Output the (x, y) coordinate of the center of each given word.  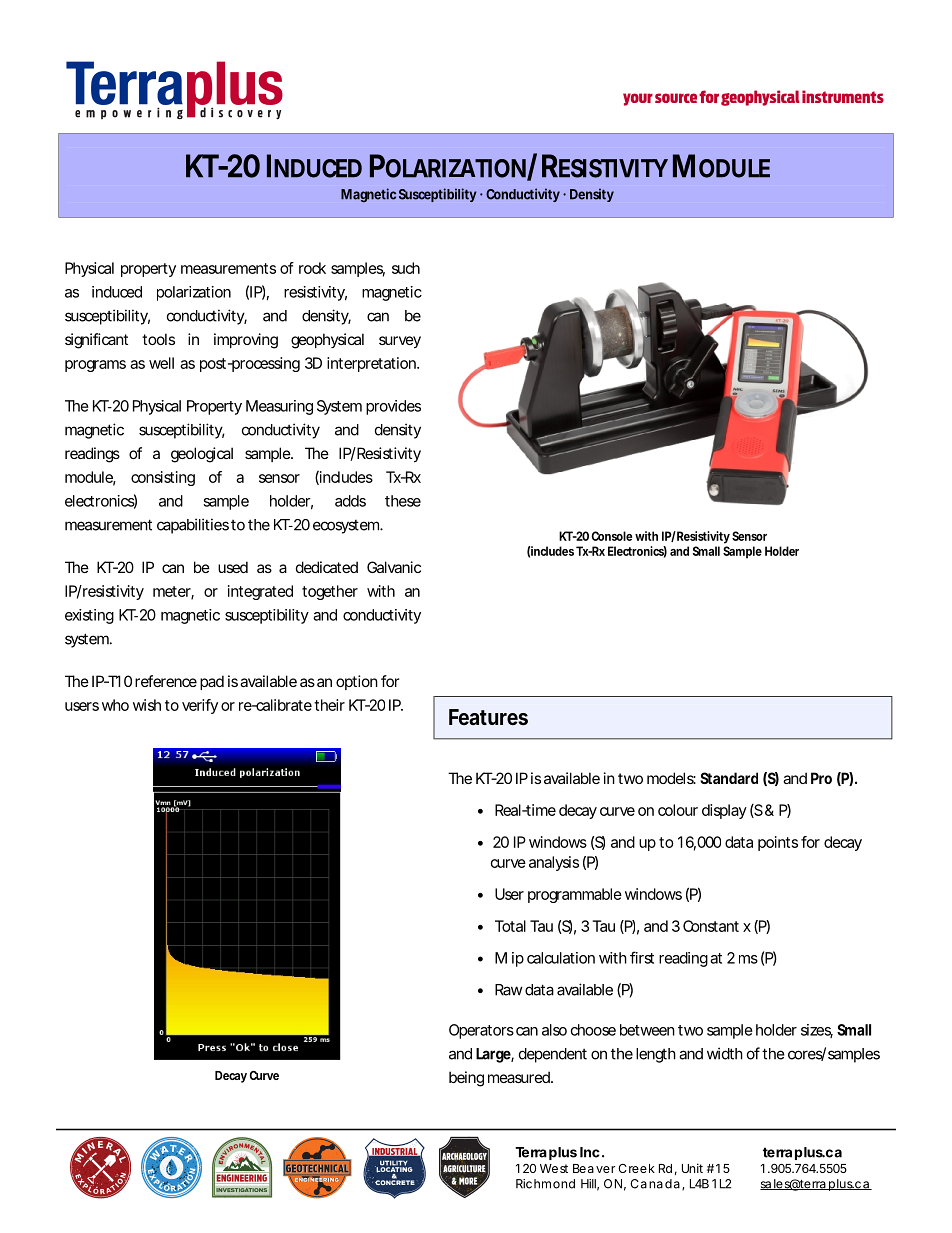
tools (158, 339)
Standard (729, 778)
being (466, 1079)
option (357, 682)
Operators (481, 1031)
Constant (711, 926)
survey (400, 342)
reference (166, 681)
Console (612, 536)
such (406, 268)
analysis (554, 863)
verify (200, 706)
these (403, 501)
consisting (163, 478)
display (724, 811)
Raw (508, 990)
